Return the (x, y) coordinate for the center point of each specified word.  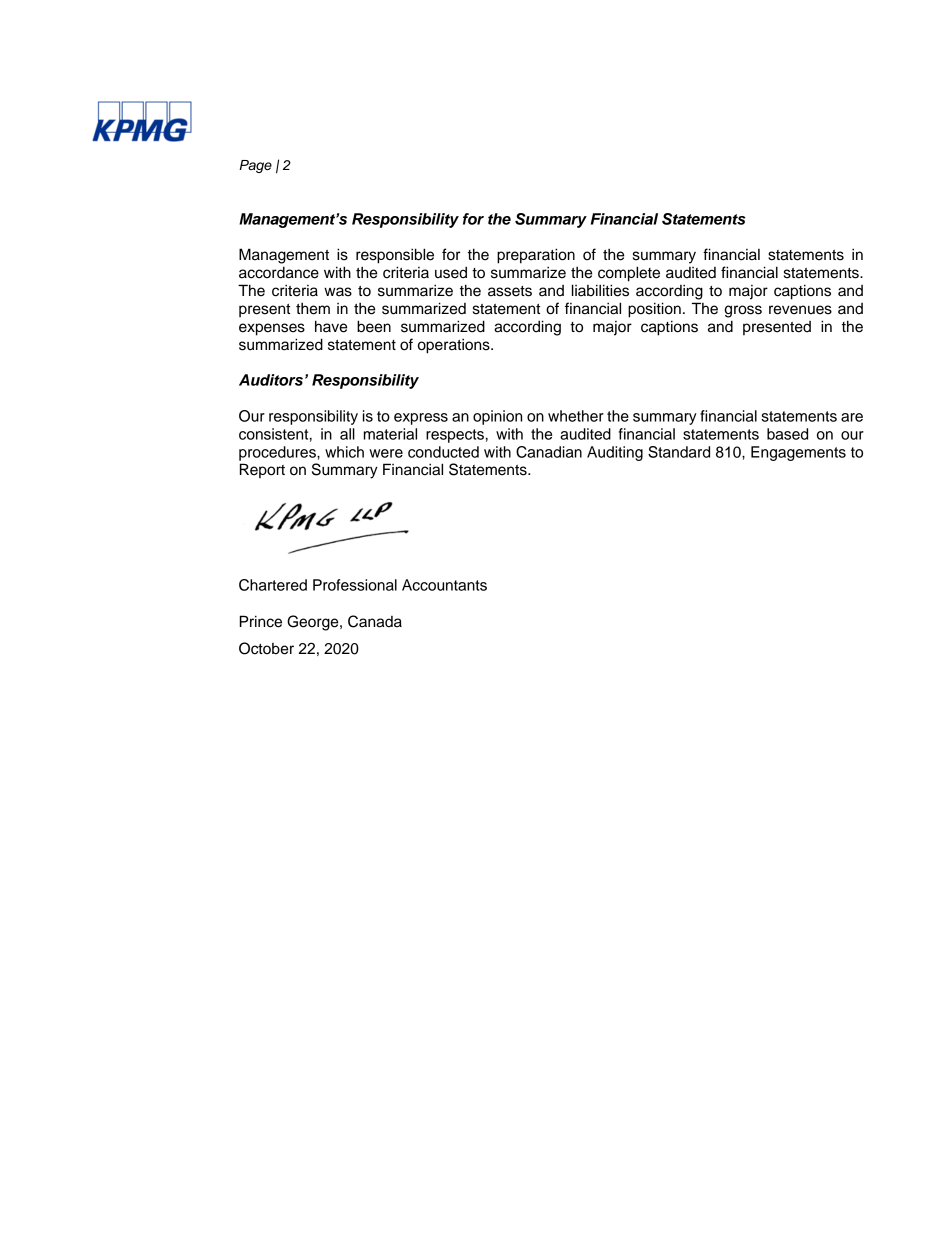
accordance (279, 272)
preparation (536, 256)
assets (510, 291)
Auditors (271, 380)
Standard (679, 452)
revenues (800, 310)
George (314, 623)
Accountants (444, 585)
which (344, 452)
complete (629, 274)
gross (743, 311)
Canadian (549, 452)
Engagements (798, 453)
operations (455, 346)
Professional (355, 585)
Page (255, 166)
